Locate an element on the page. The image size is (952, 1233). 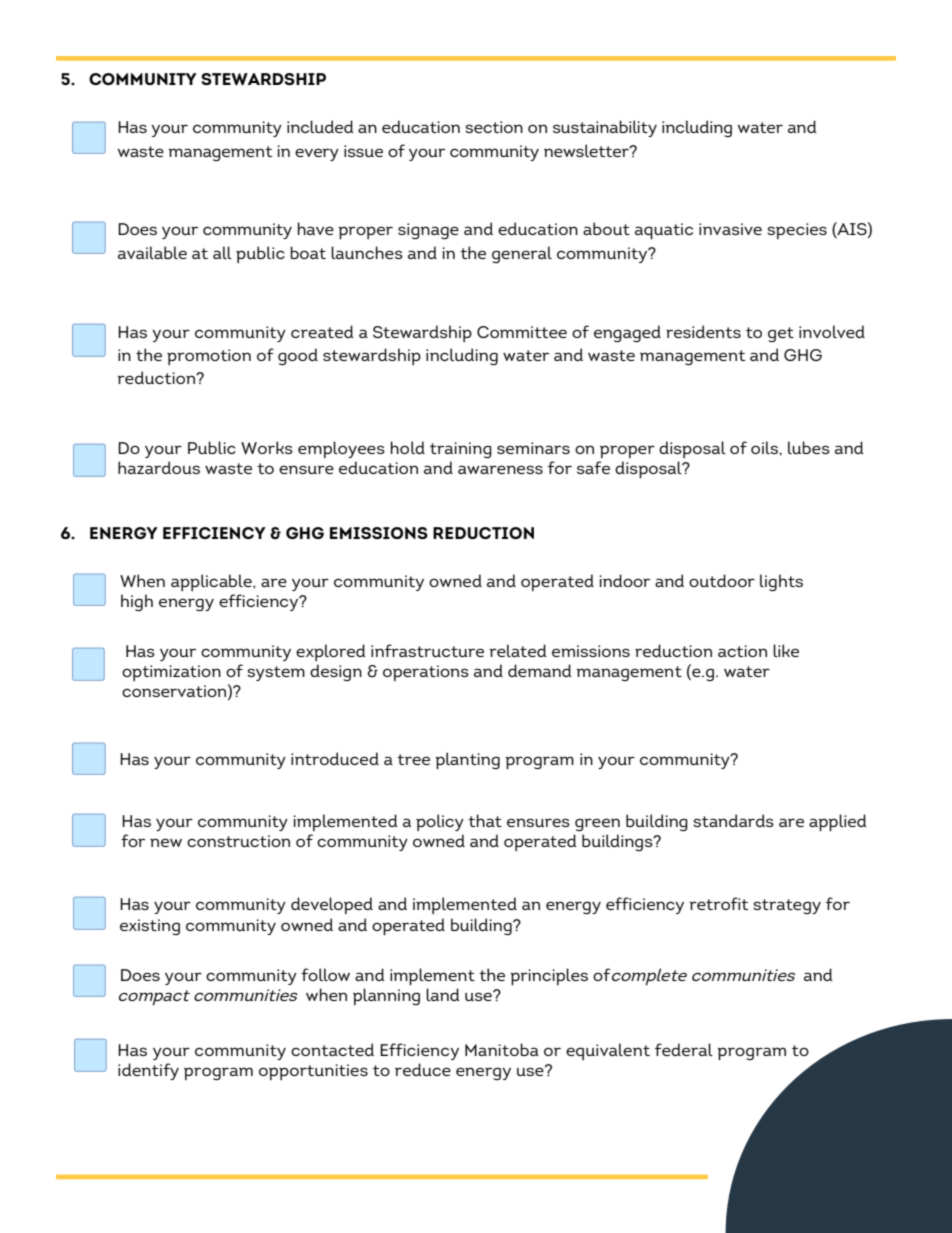
standards is located at coordinates (733, 820).
